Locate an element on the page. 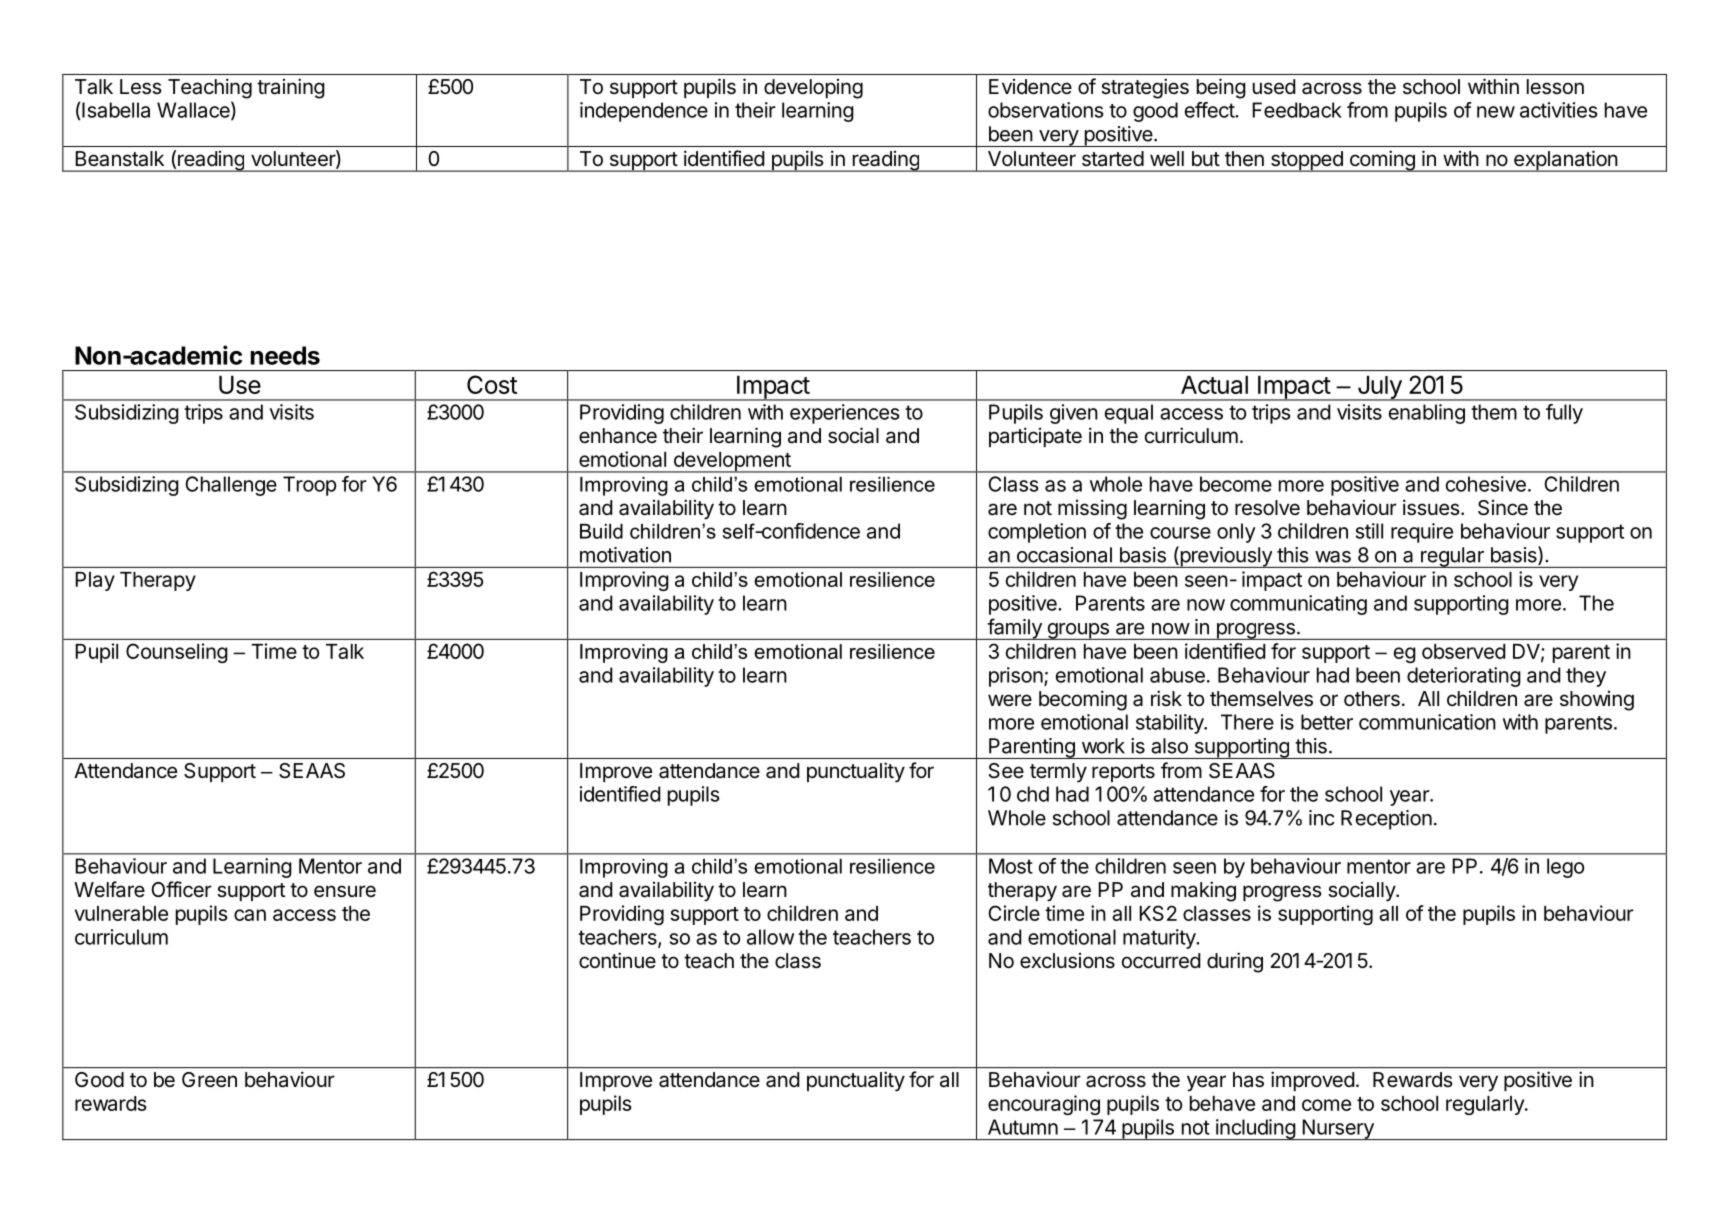 Image resolution: width=1729 pixels, height=1223 pixels. participate is located at coordinates (1035, 437).
